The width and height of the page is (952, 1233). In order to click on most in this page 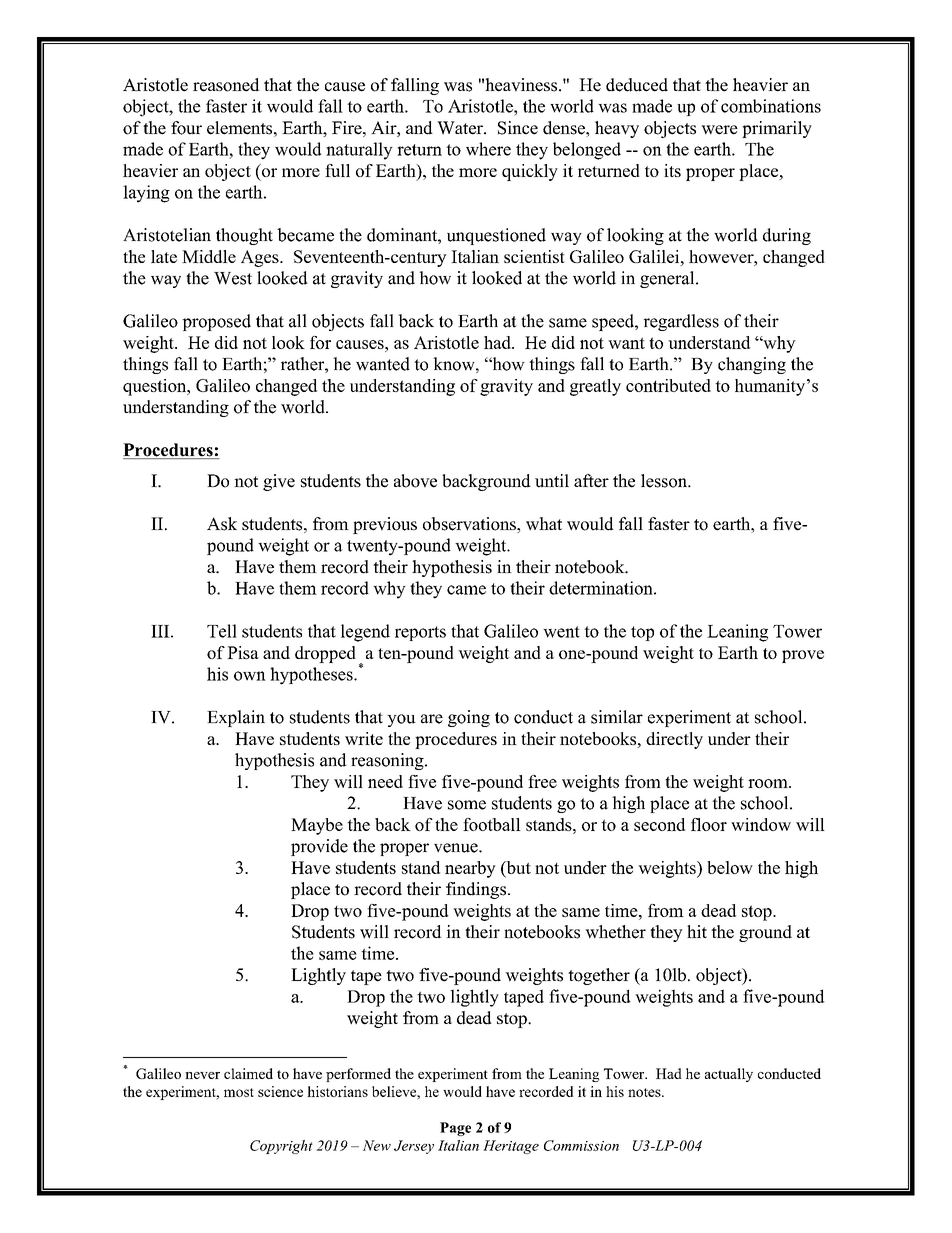, I will do `click(239, 1092)`.
